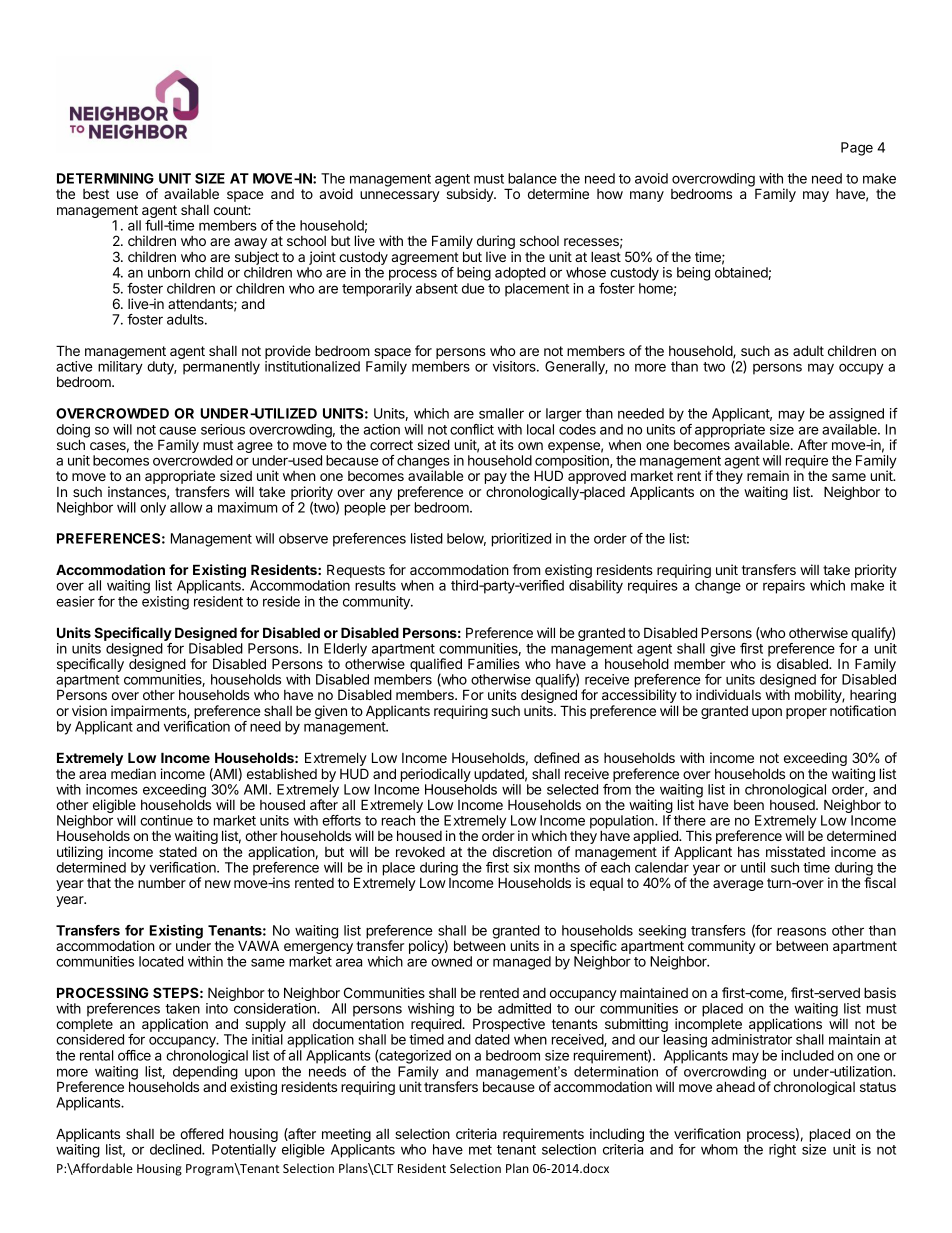  Describe the element at coordinates (162, 882) in the page. I see `number` at that location.
